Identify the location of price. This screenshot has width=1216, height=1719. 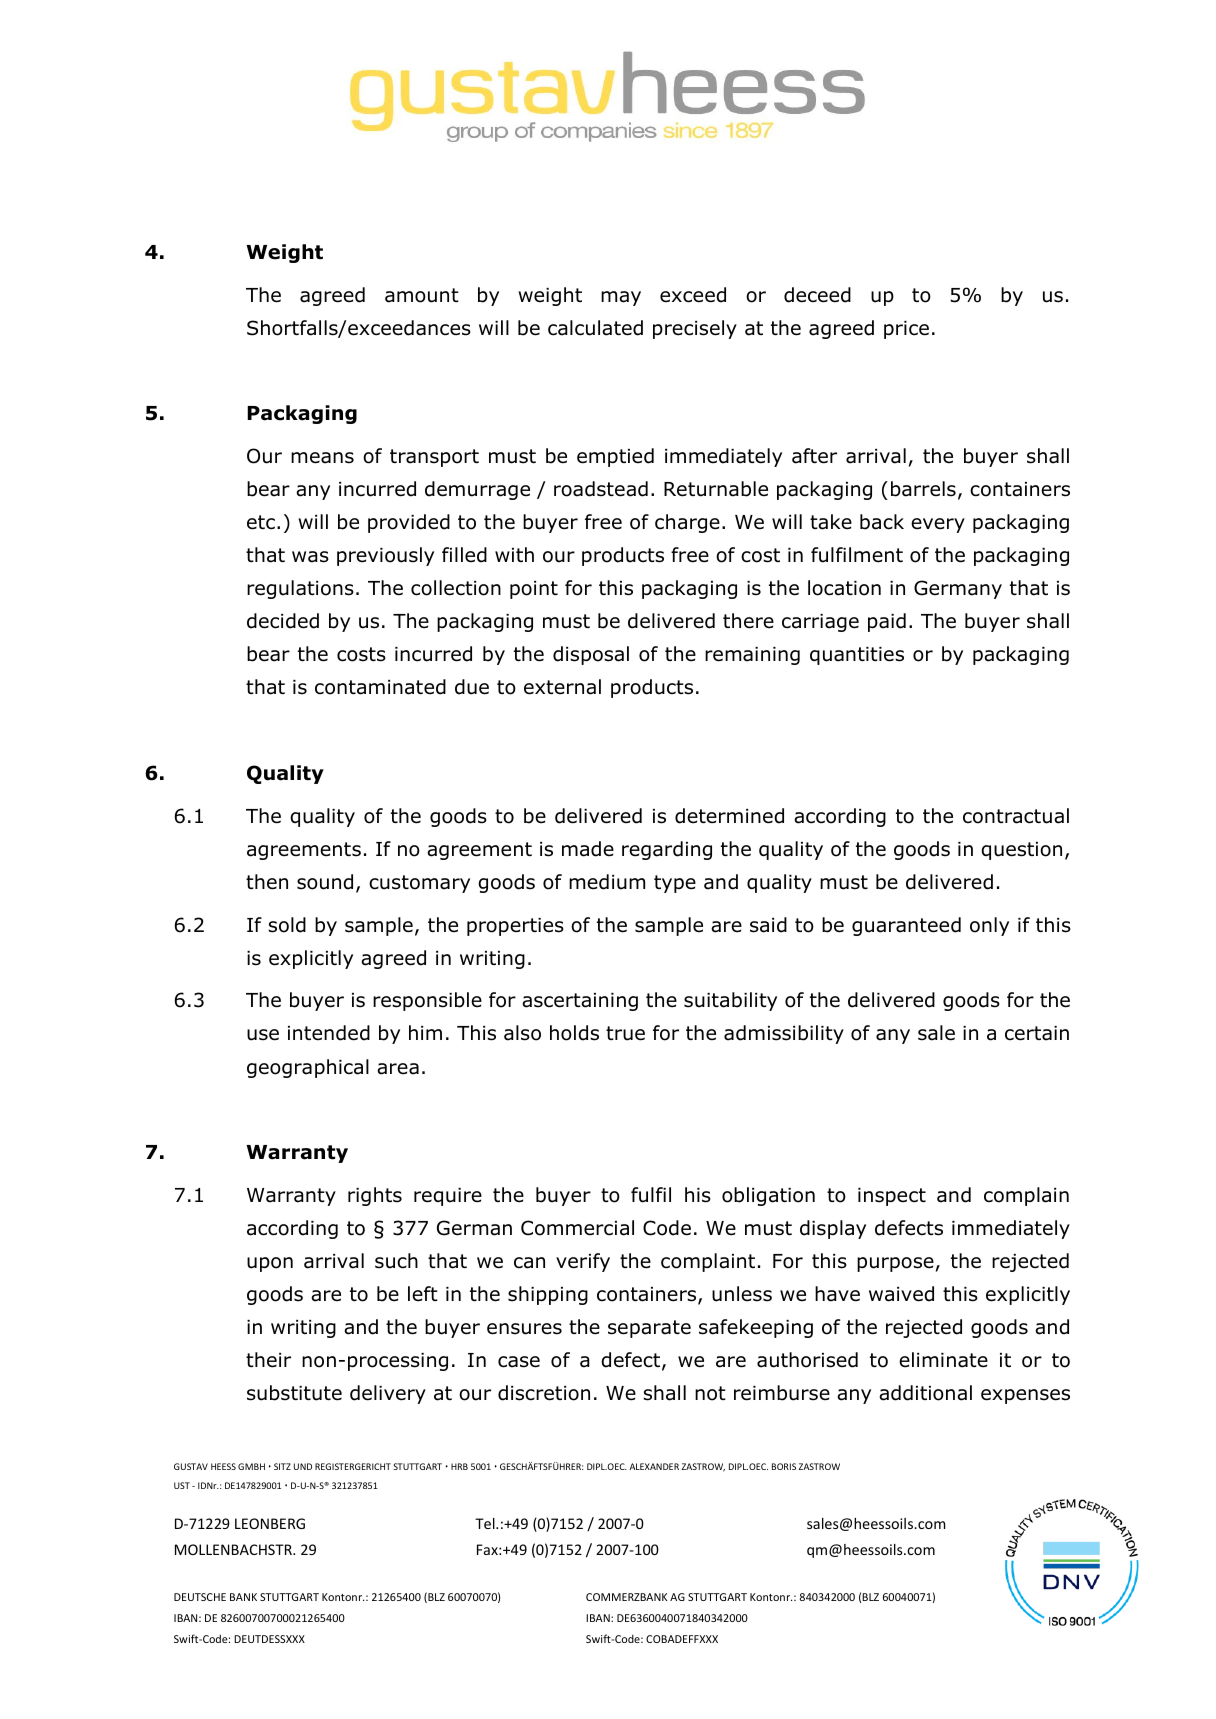
(906, 330).
